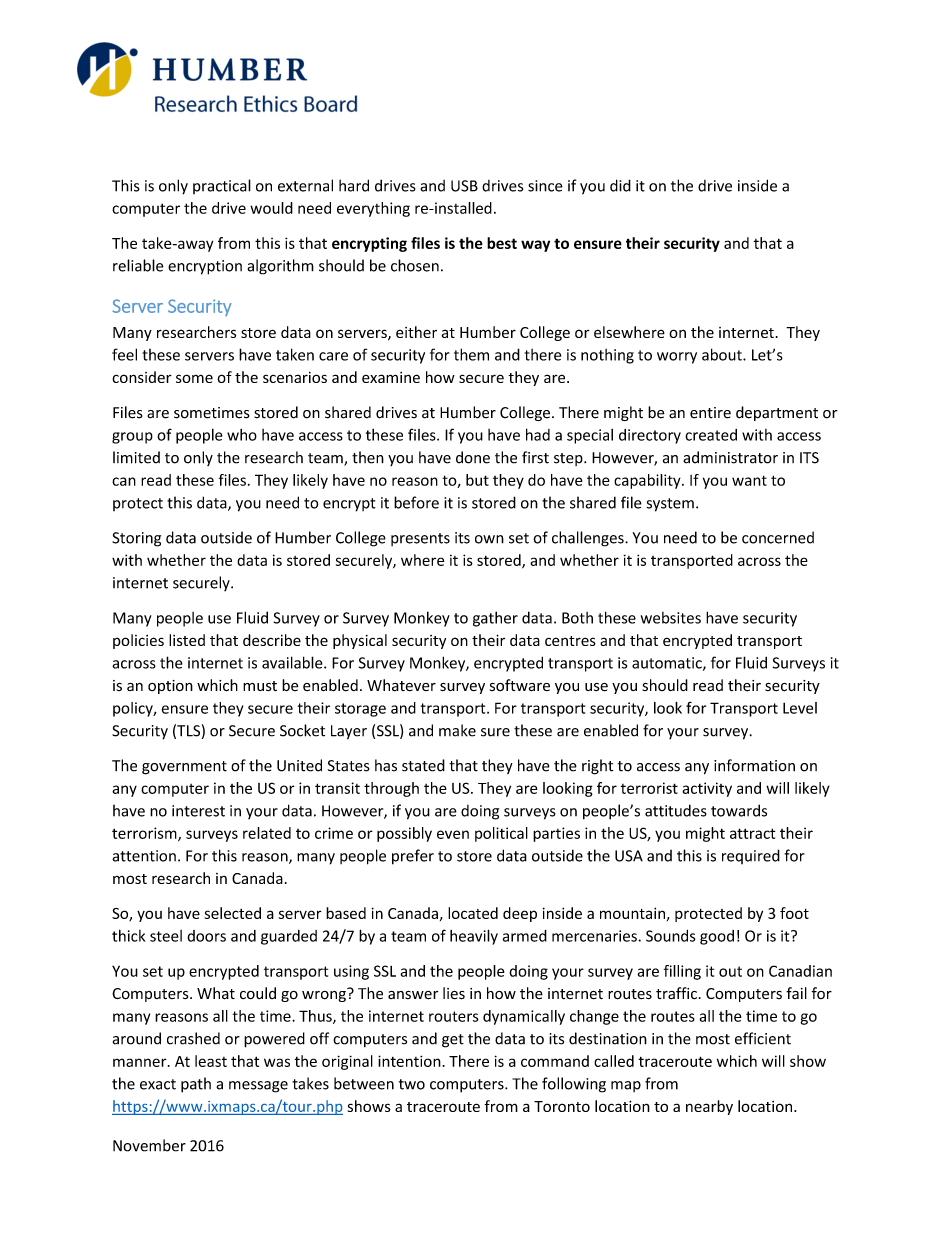 This screenshot has height=1233, width=952. I want to click on USB, so click(464, 186).
